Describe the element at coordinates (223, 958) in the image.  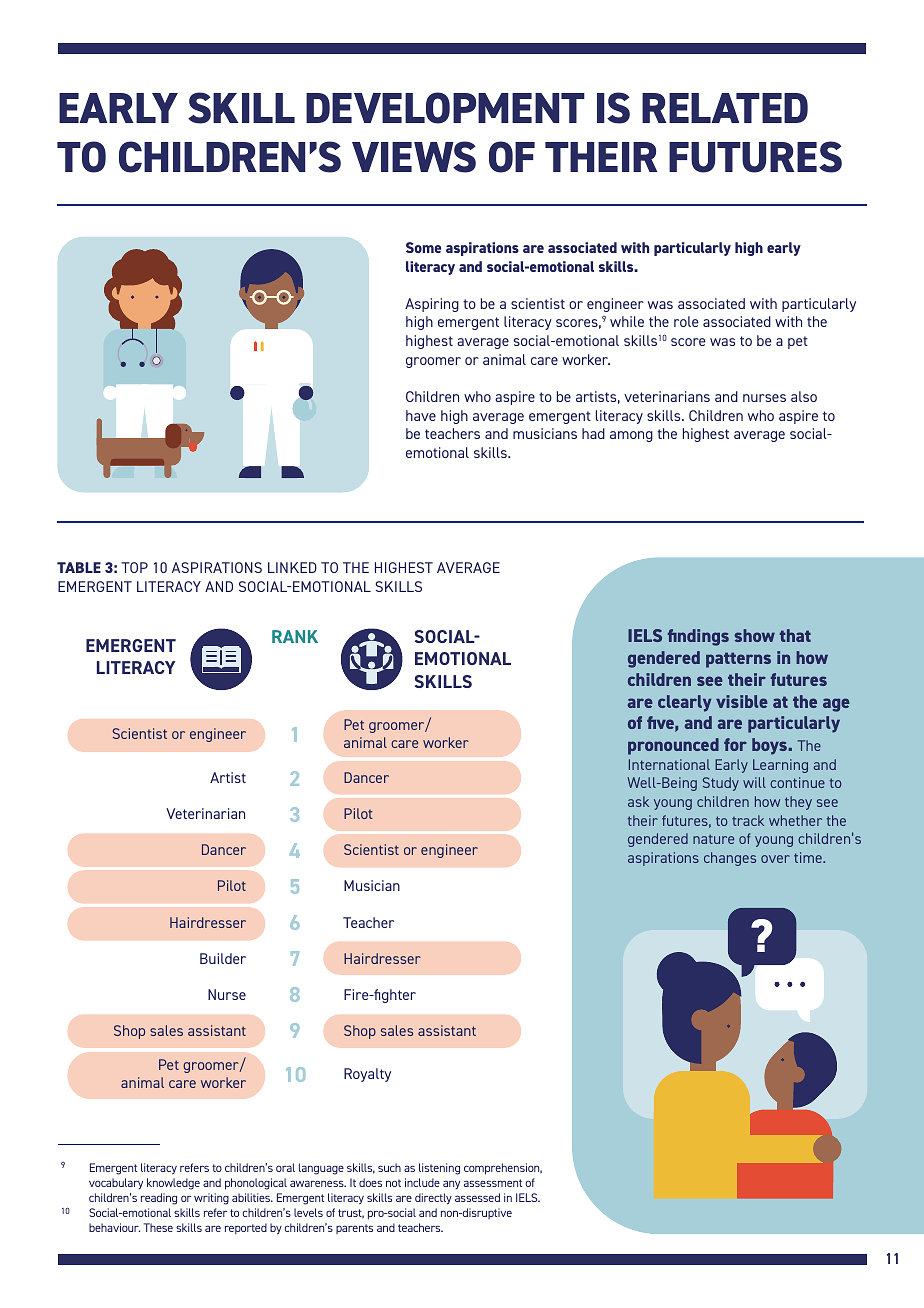
I see `Builder` at that location.
